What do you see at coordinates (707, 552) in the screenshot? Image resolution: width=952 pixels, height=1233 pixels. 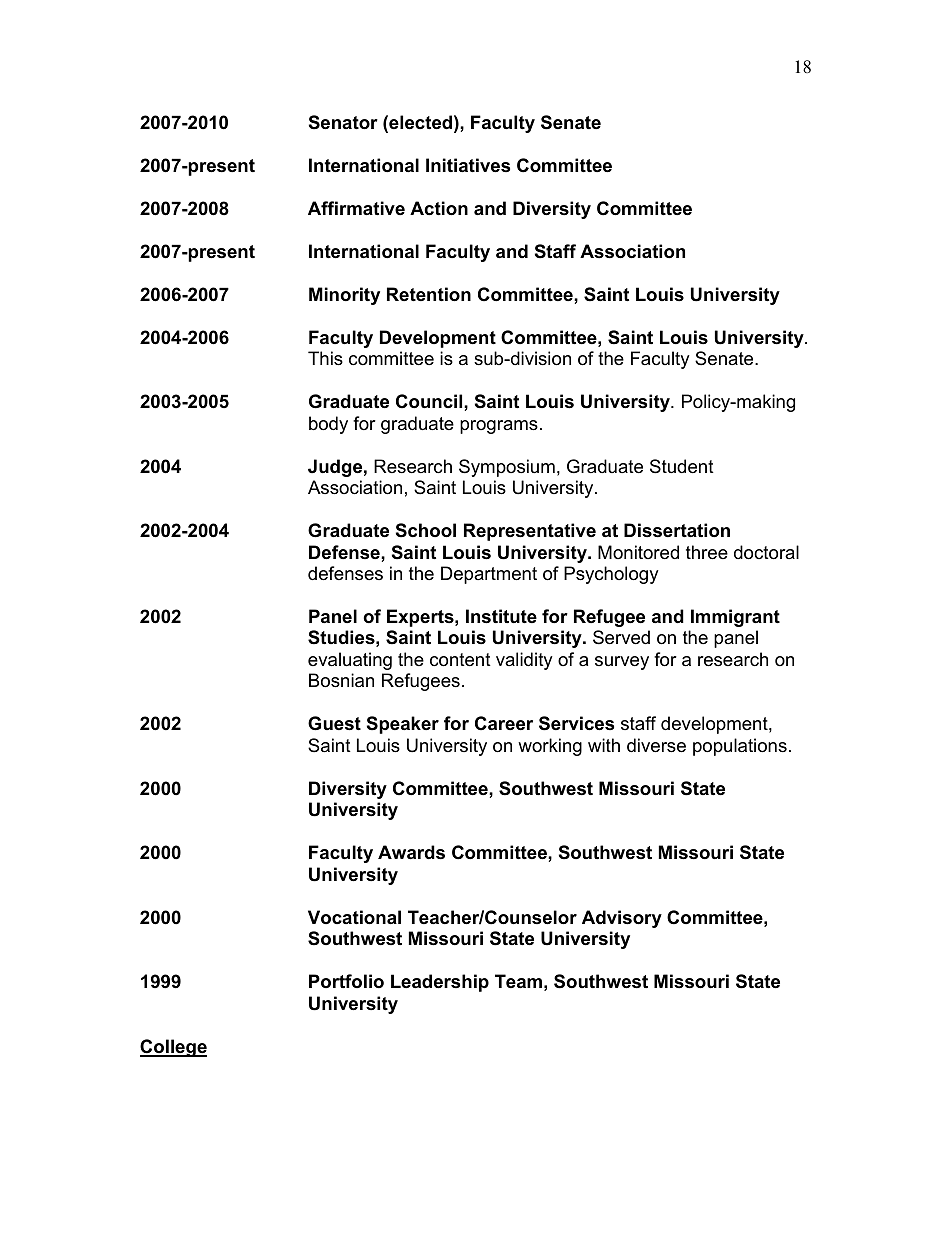 I see `three` at bounding box center [707, 552].
